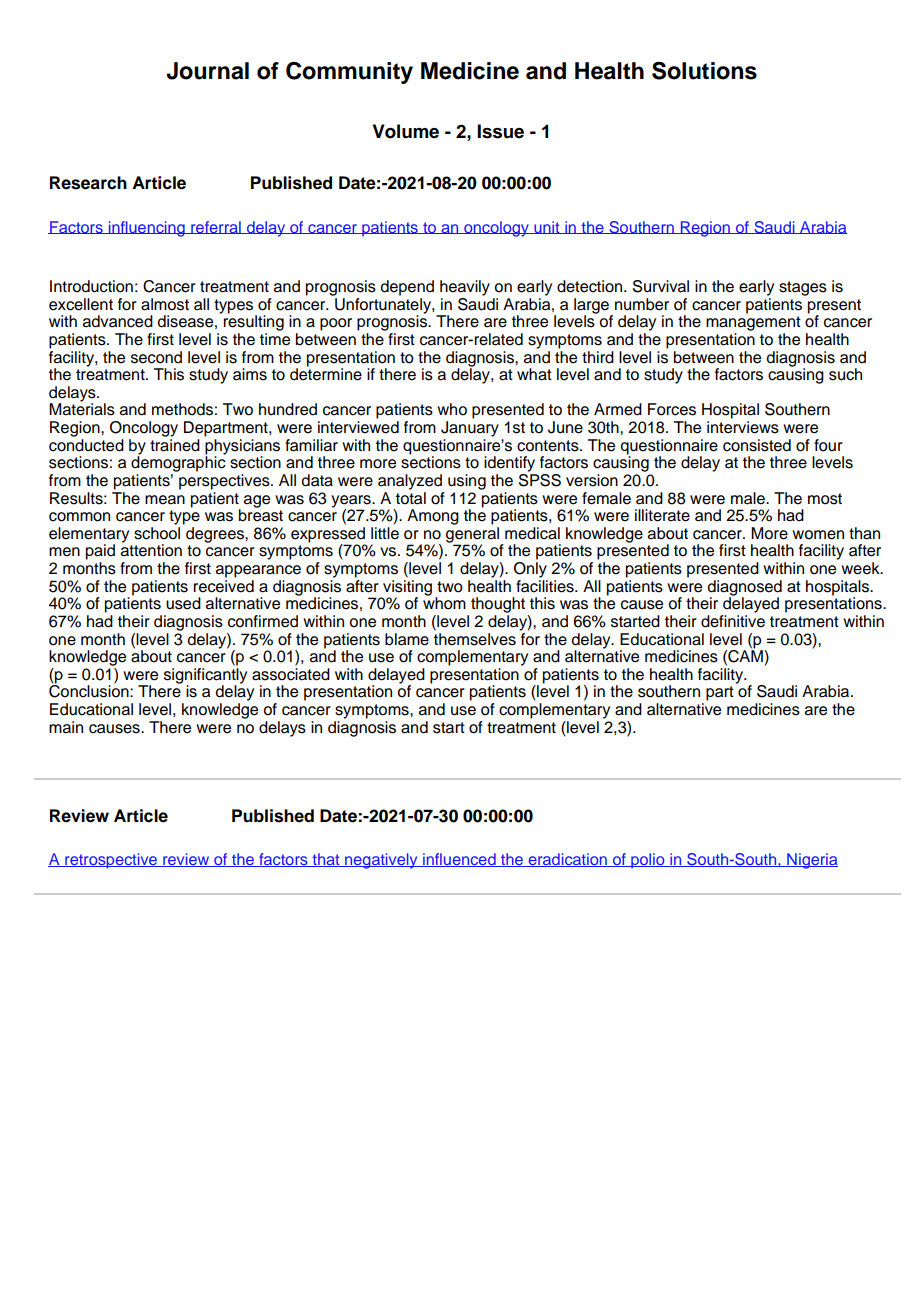  I want to click on identify, so click(509, 464).
